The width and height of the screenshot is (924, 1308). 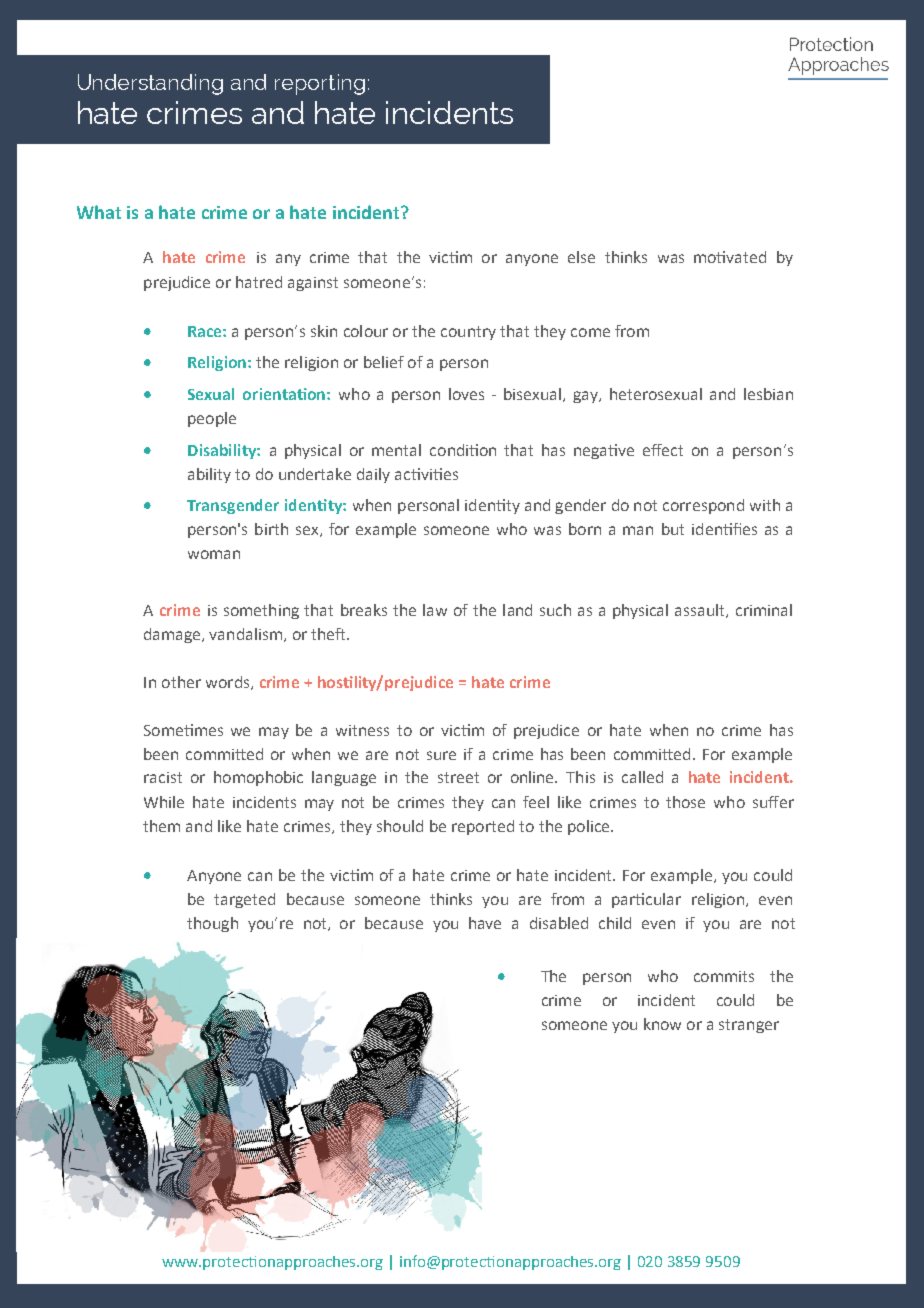 I want to click on though, so click(x=212, y=924).
